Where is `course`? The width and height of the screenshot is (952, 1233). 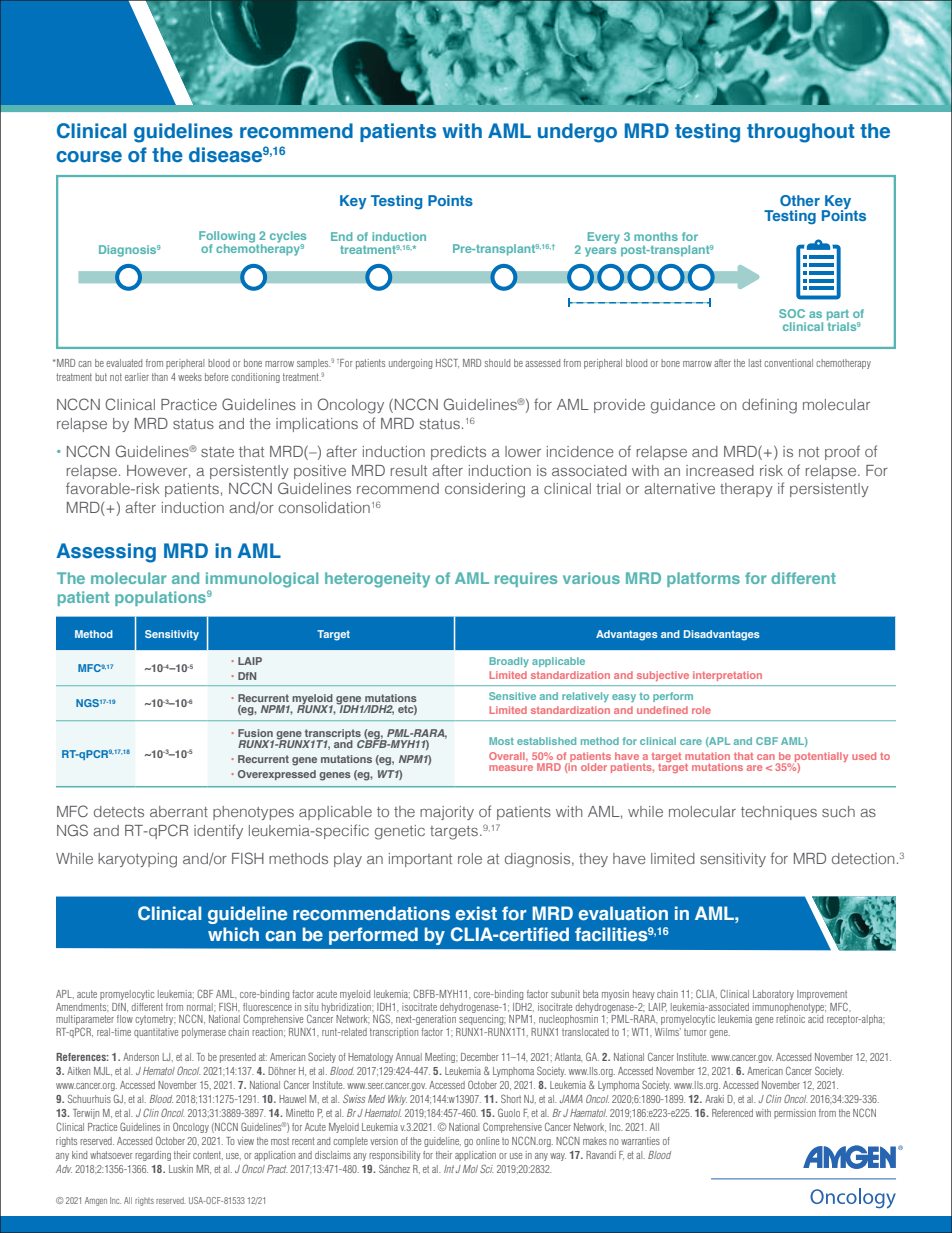
course is located at coordinates (89, 157).
